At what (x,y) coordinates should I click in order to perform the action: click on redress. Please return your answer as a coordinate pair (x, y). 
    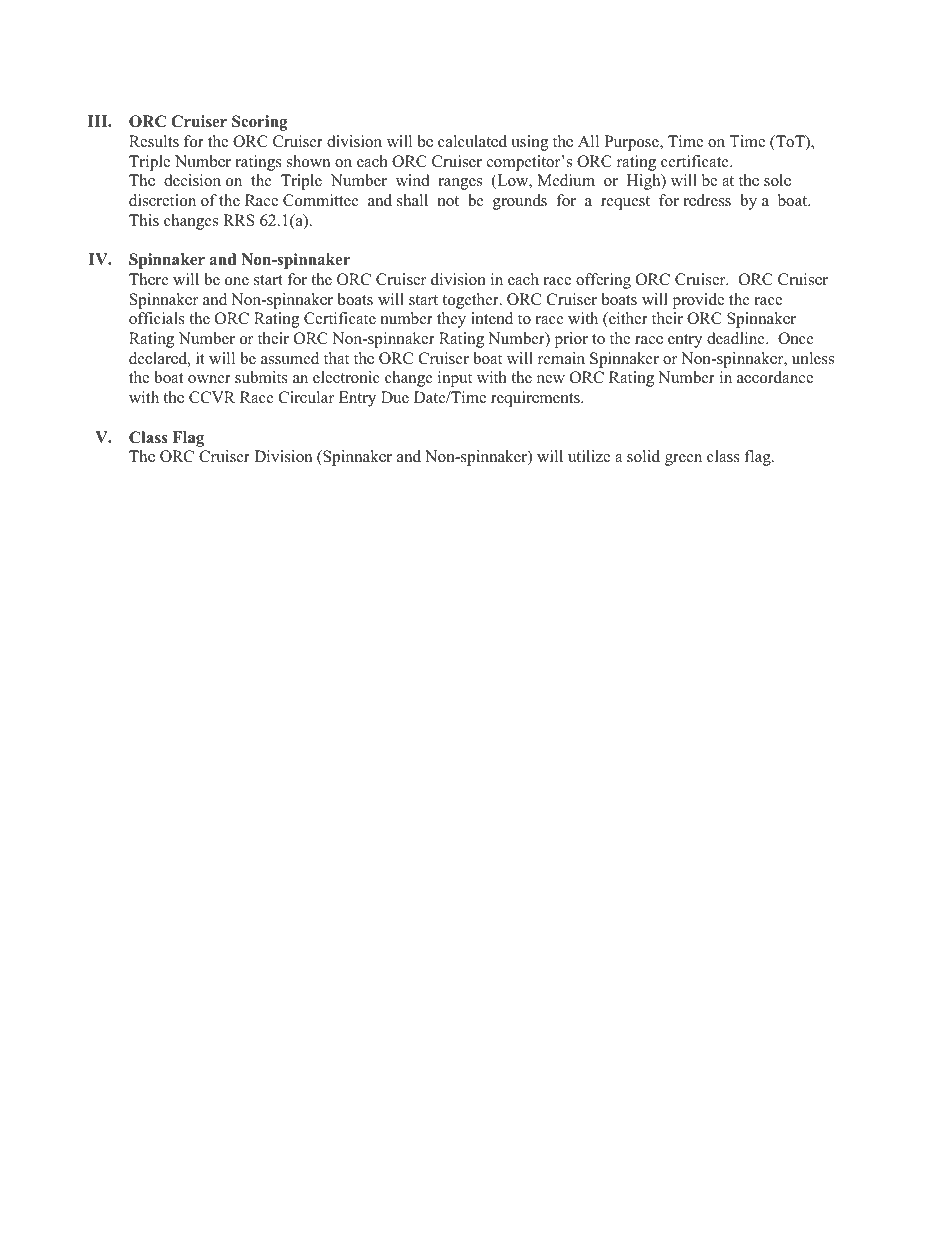
    Looking at the image, I should click on (707, 200).
